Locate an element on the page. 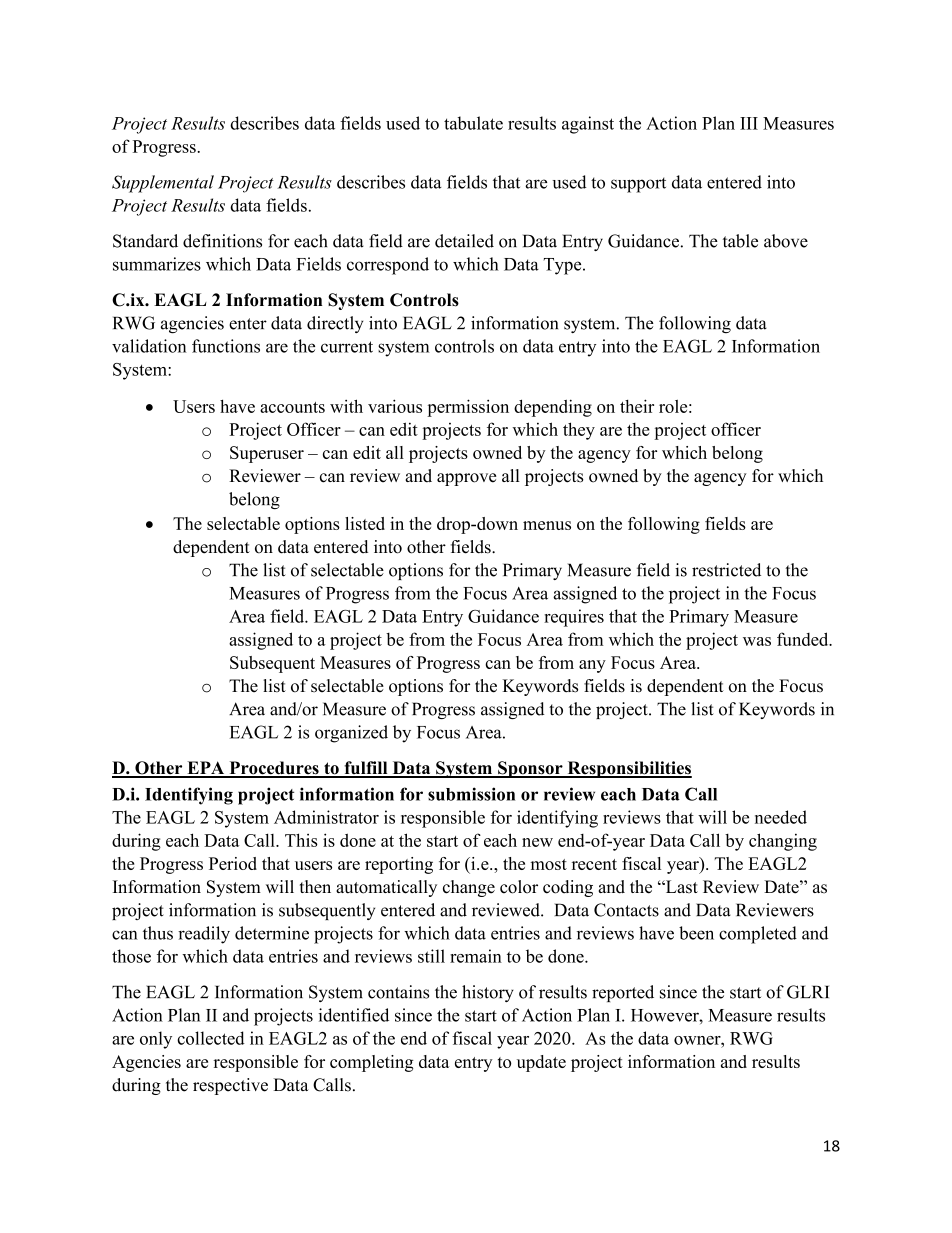  Supplemental is located at coordinates (163, 184).
